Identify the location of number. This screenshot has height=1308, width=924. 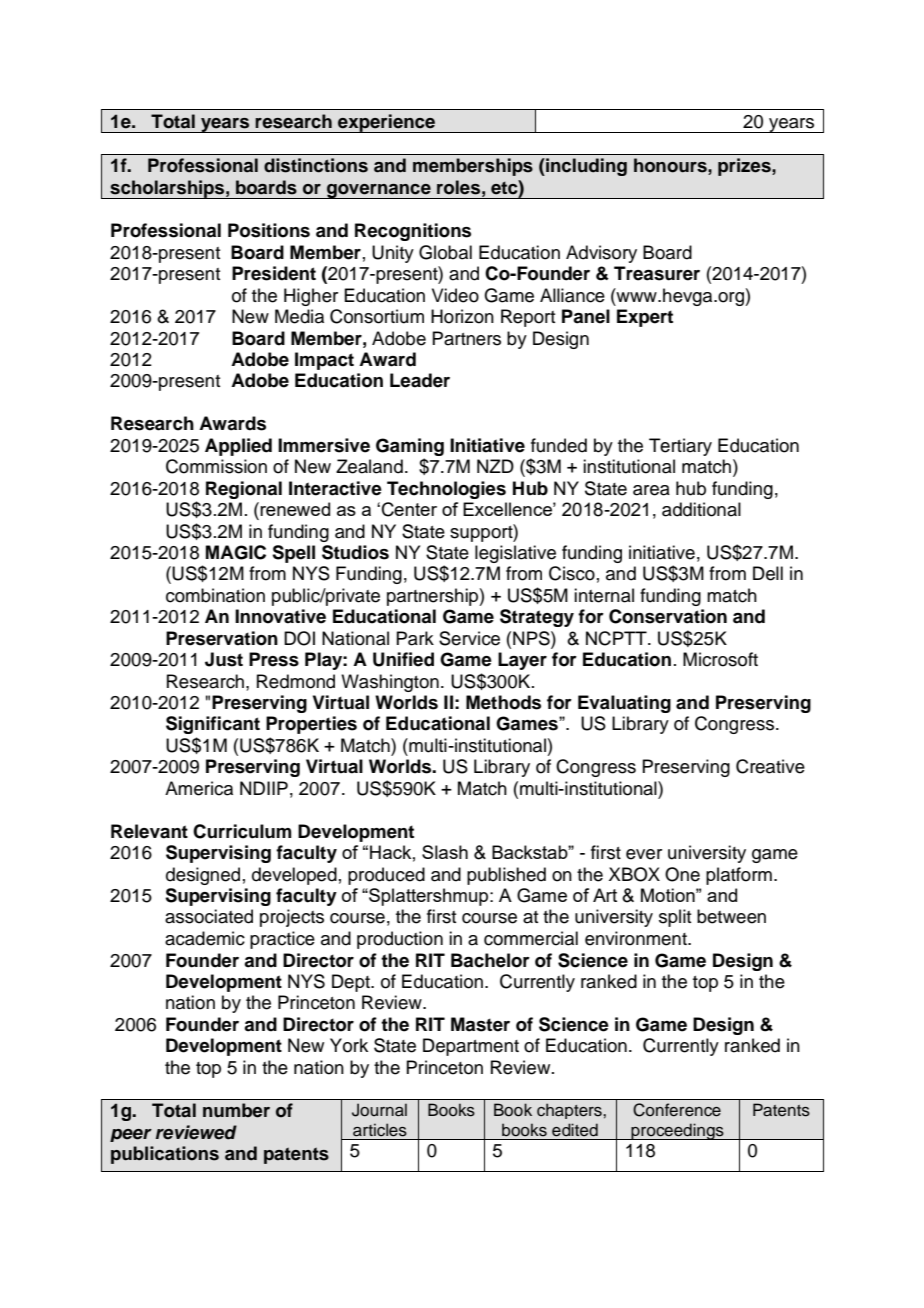
(236, 1110).
